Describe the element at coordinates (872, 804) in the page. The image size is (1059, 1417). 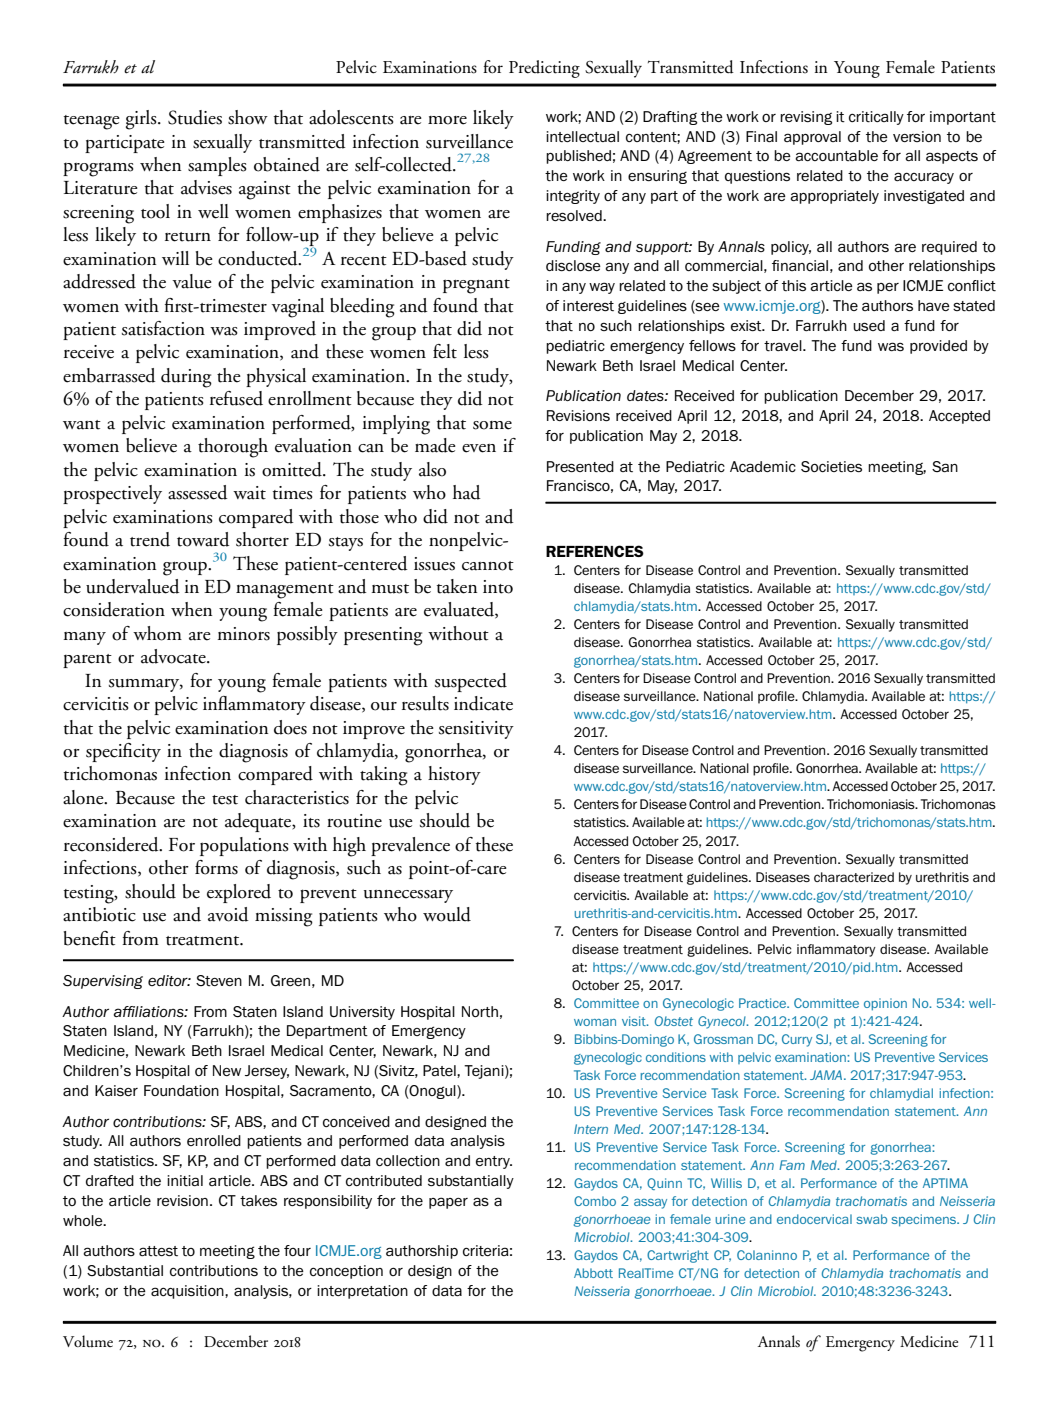
I see `Trichomoniasis` at that location.
